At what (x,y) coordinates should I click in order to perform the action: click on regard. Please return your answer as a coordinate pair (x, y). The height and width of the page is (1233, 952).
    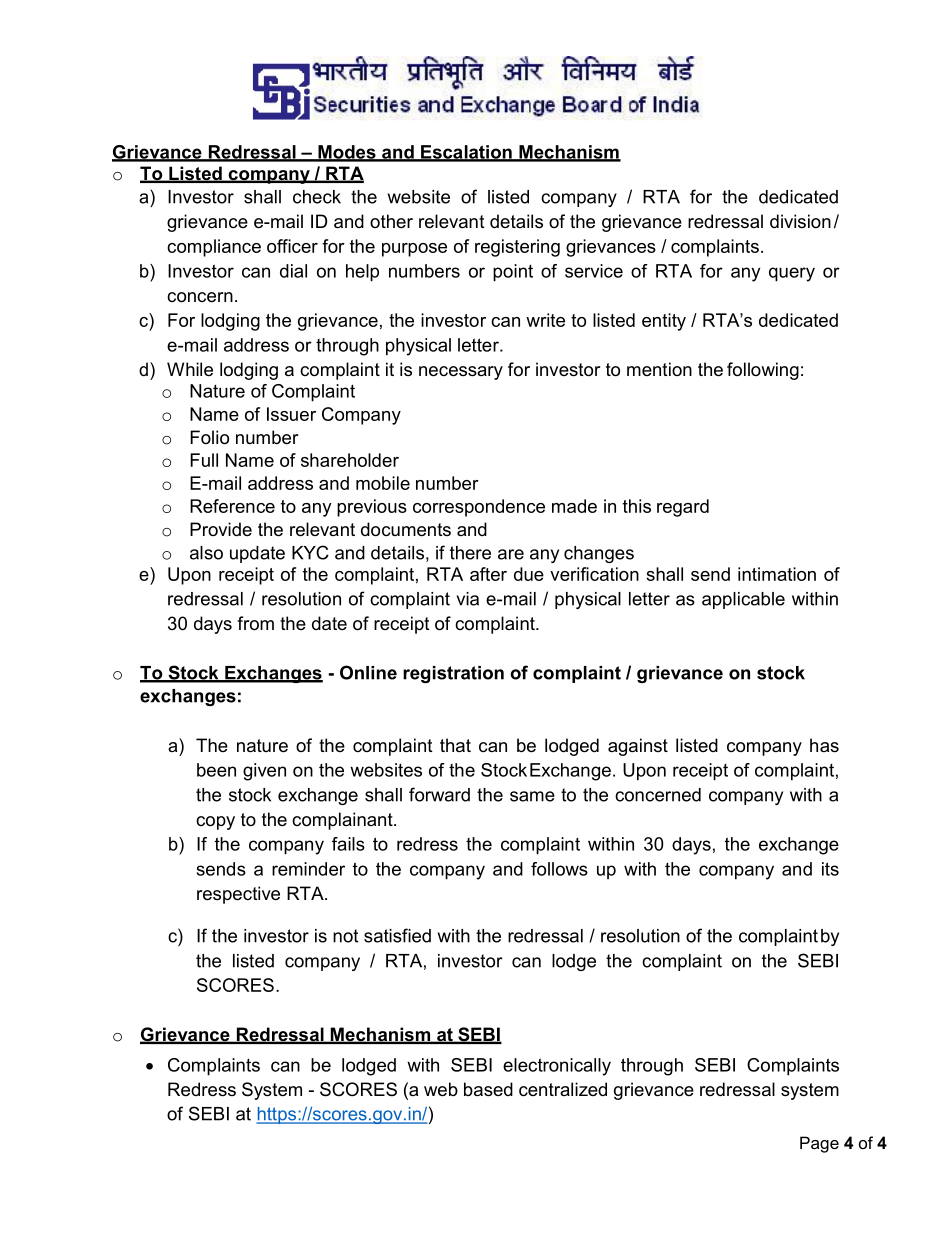
    Looking at the image, I should click on (683, 508).
